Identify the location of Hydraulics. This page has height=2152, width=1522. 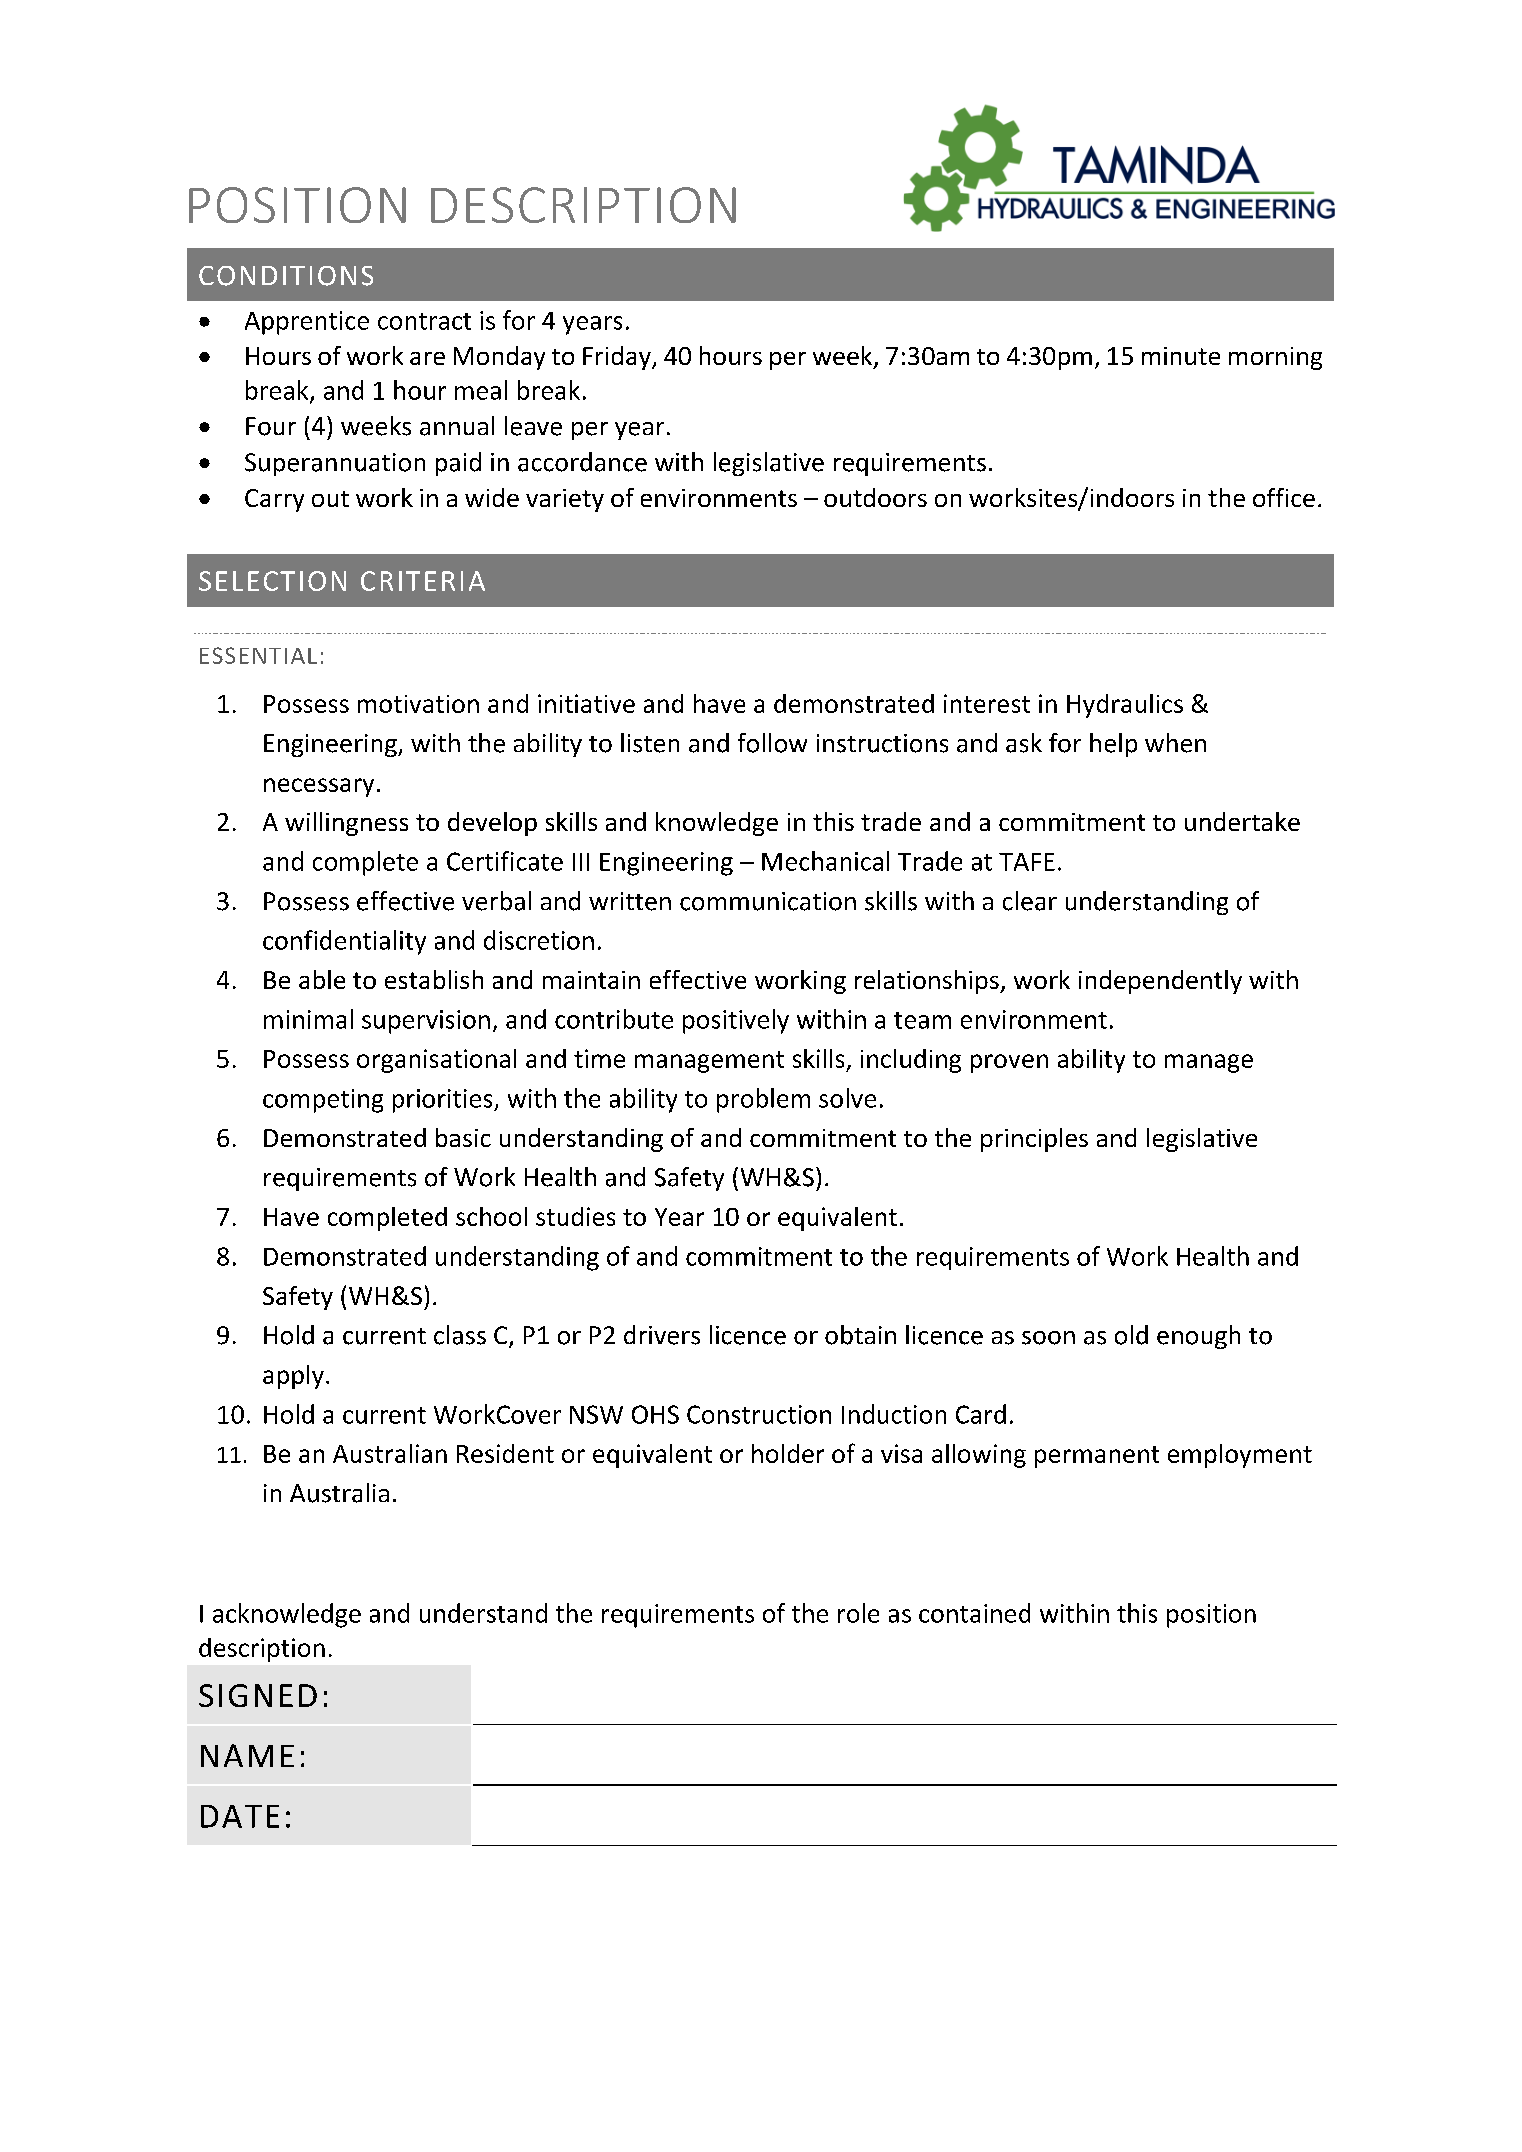
(1125, 706).
